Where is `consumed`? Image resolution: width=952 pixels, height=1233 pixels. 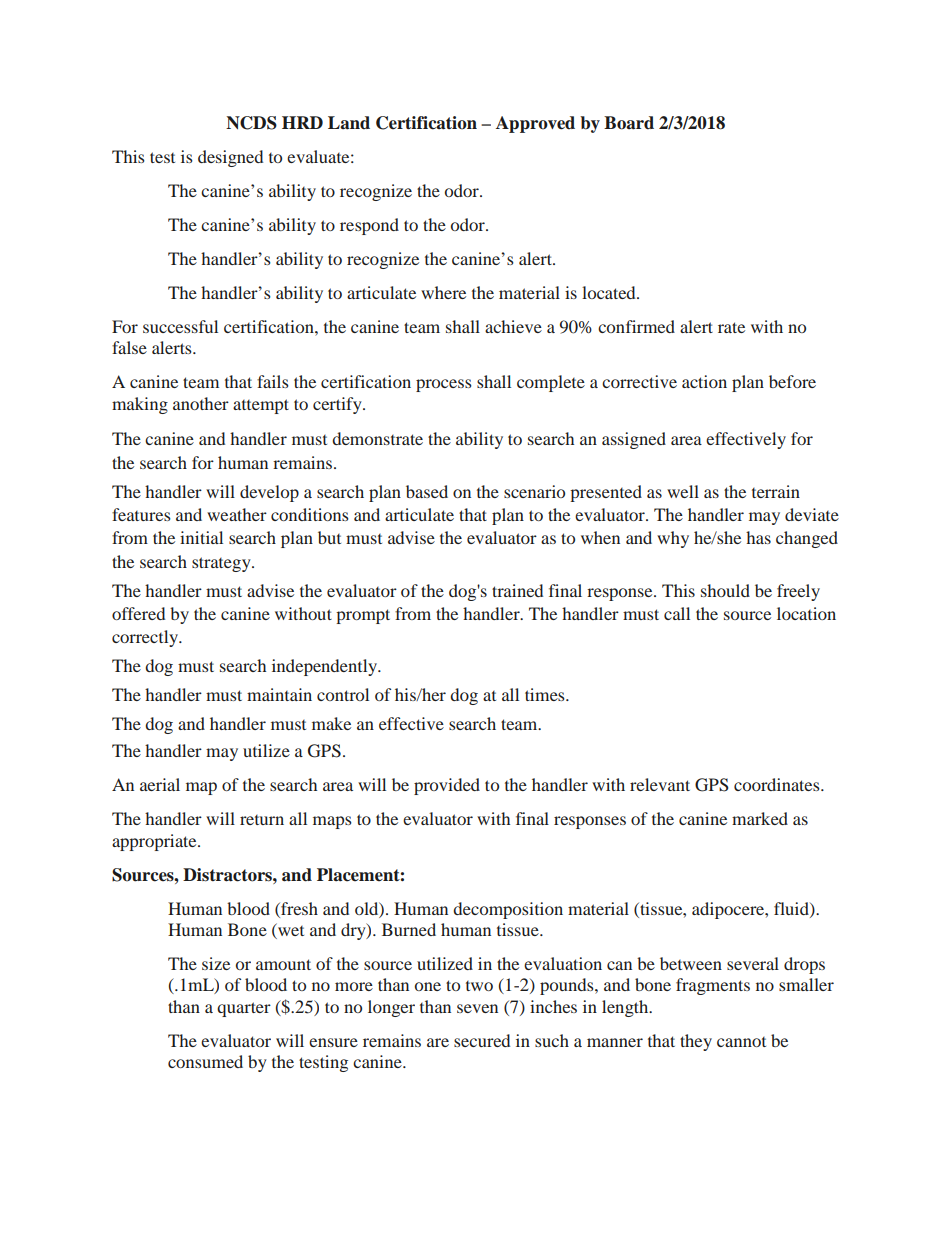 consumed is located at coordinates (205, 1061).
